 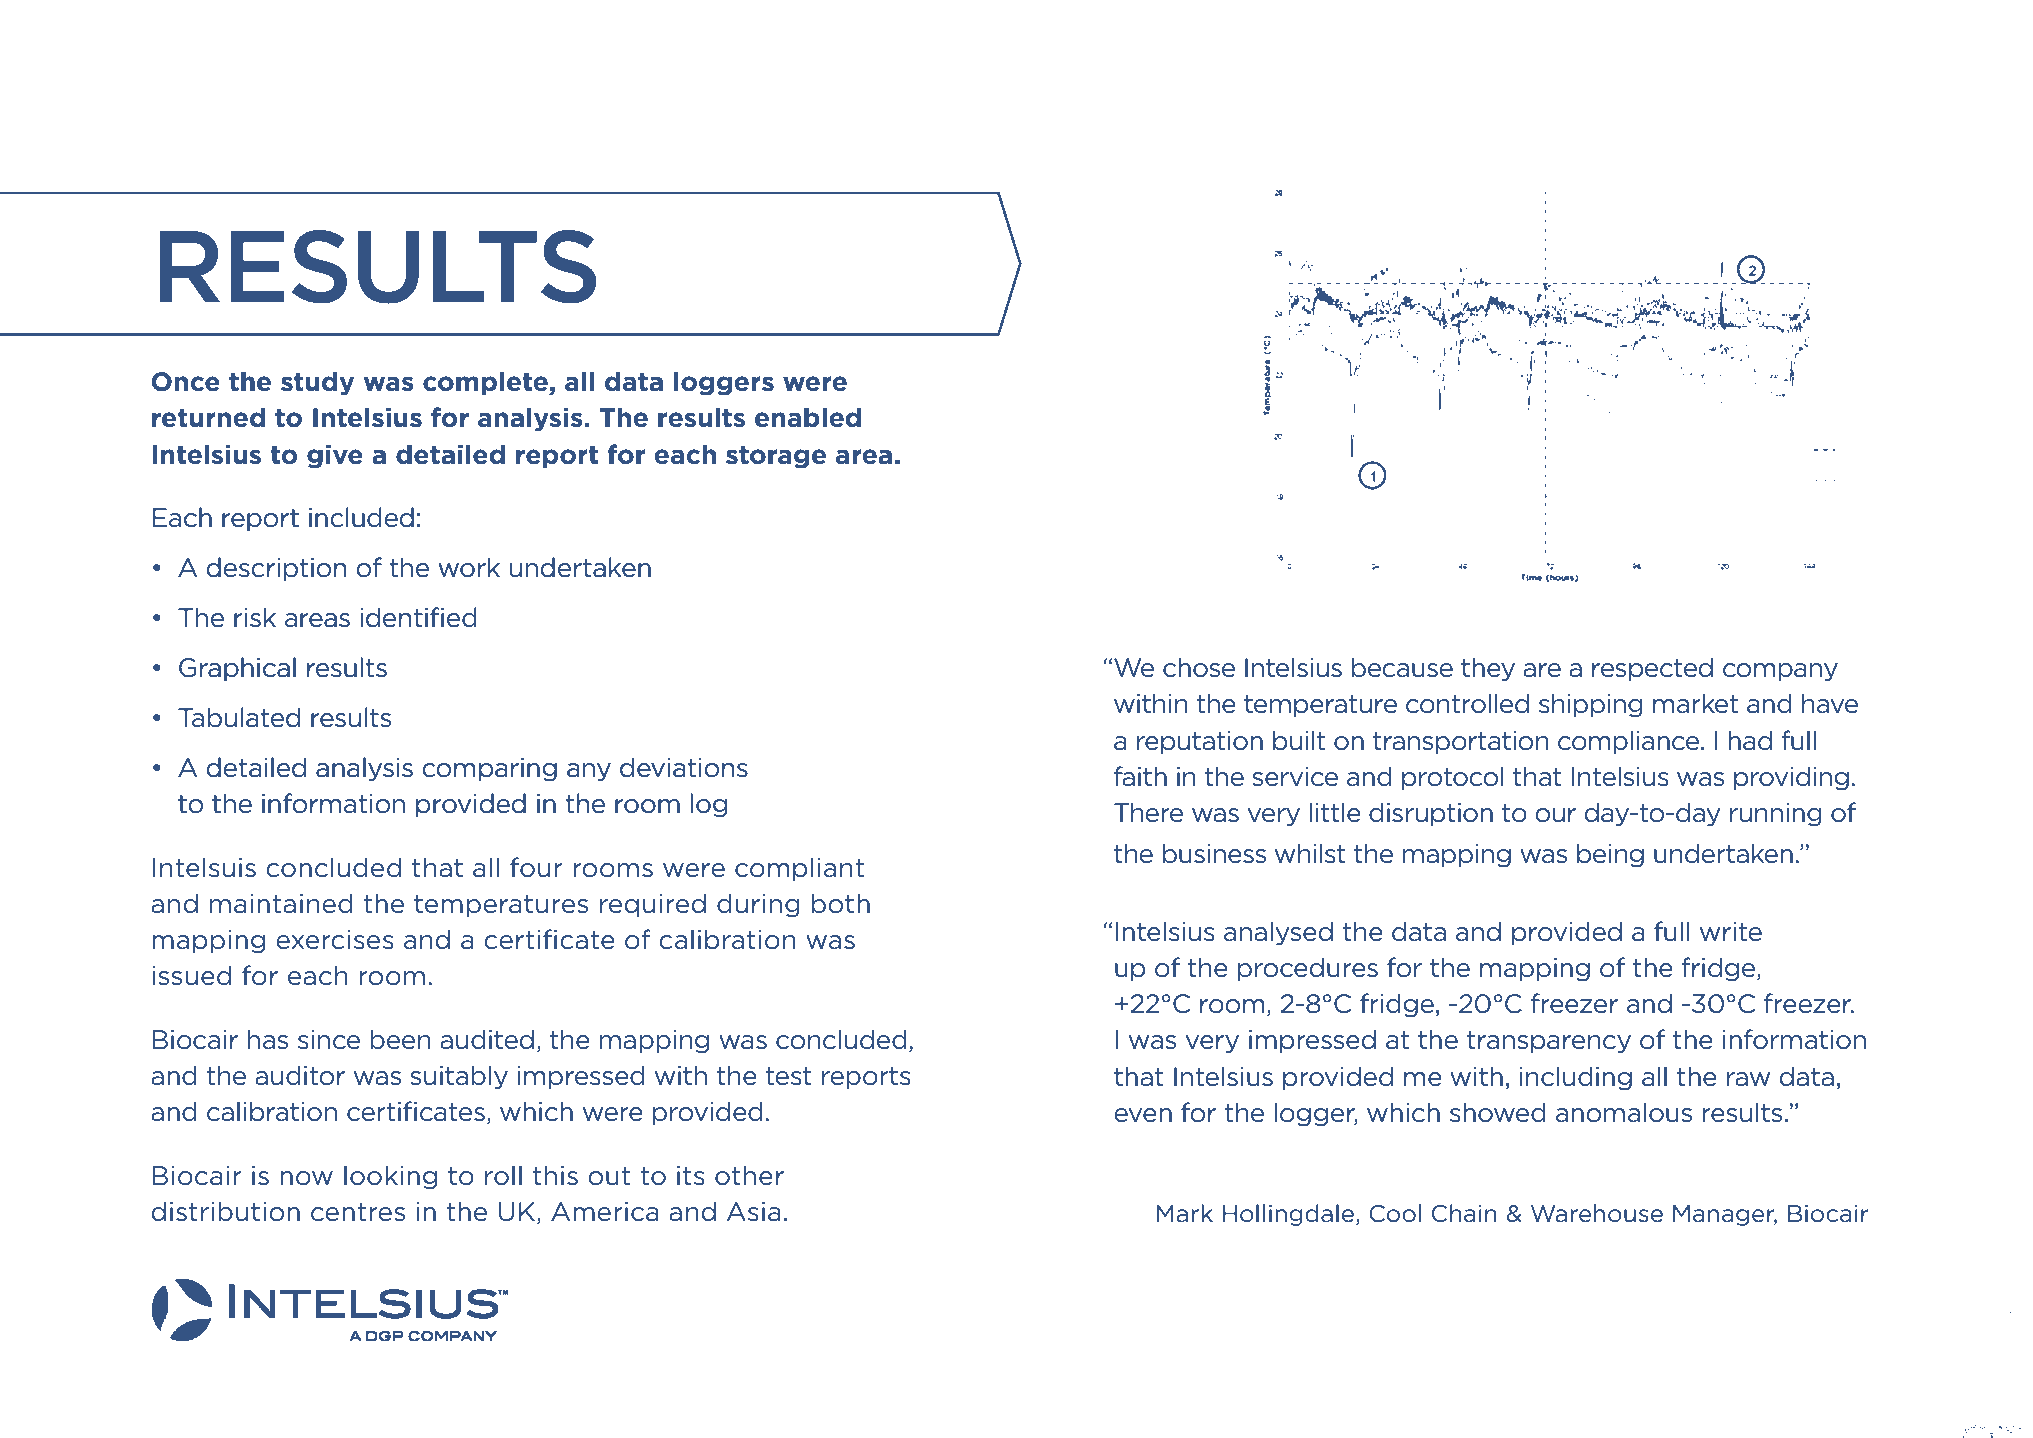 I want to click on looking, so click(x=390, y=1177).
